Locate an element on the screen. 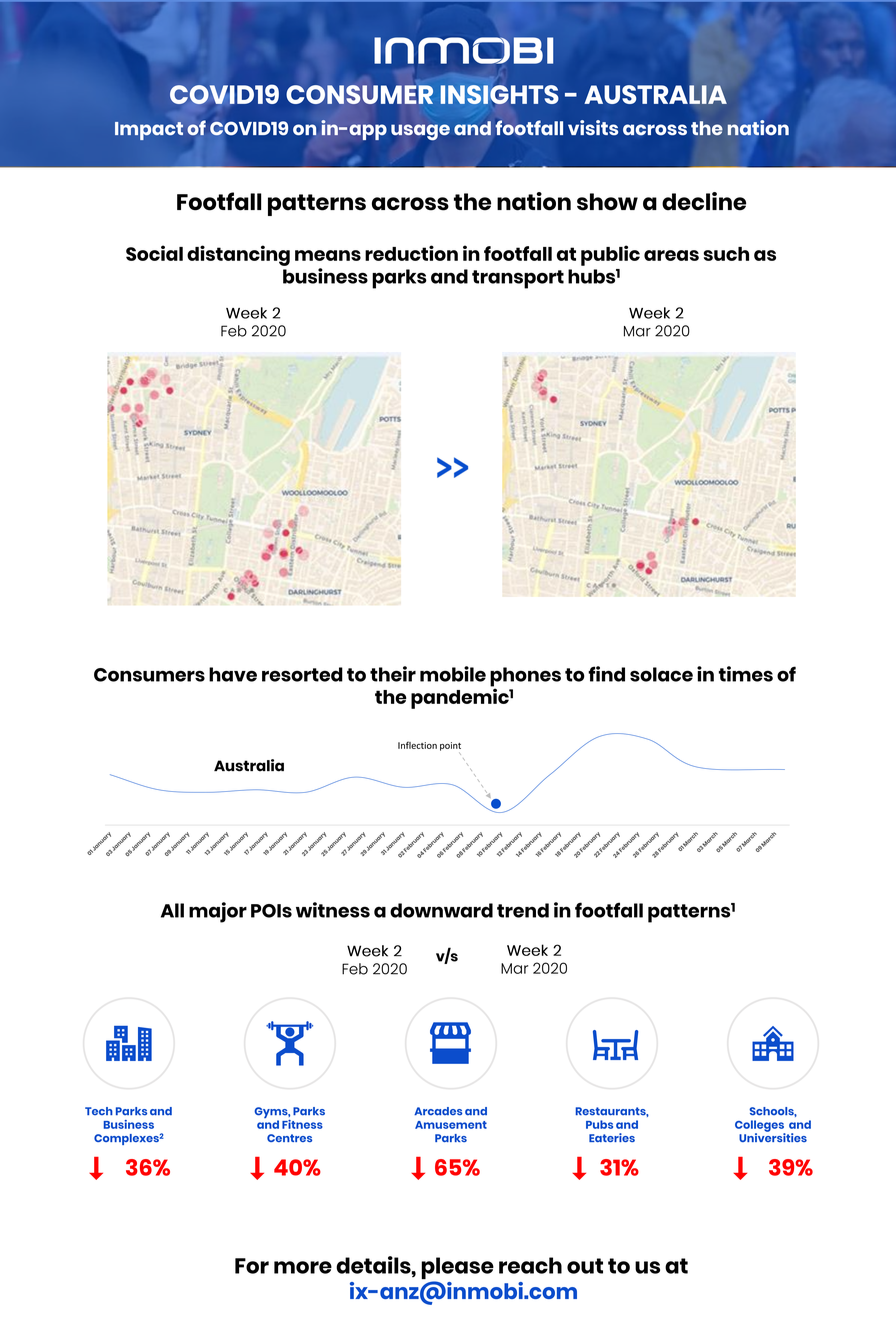  For is located at coordinates (252, 1266).
